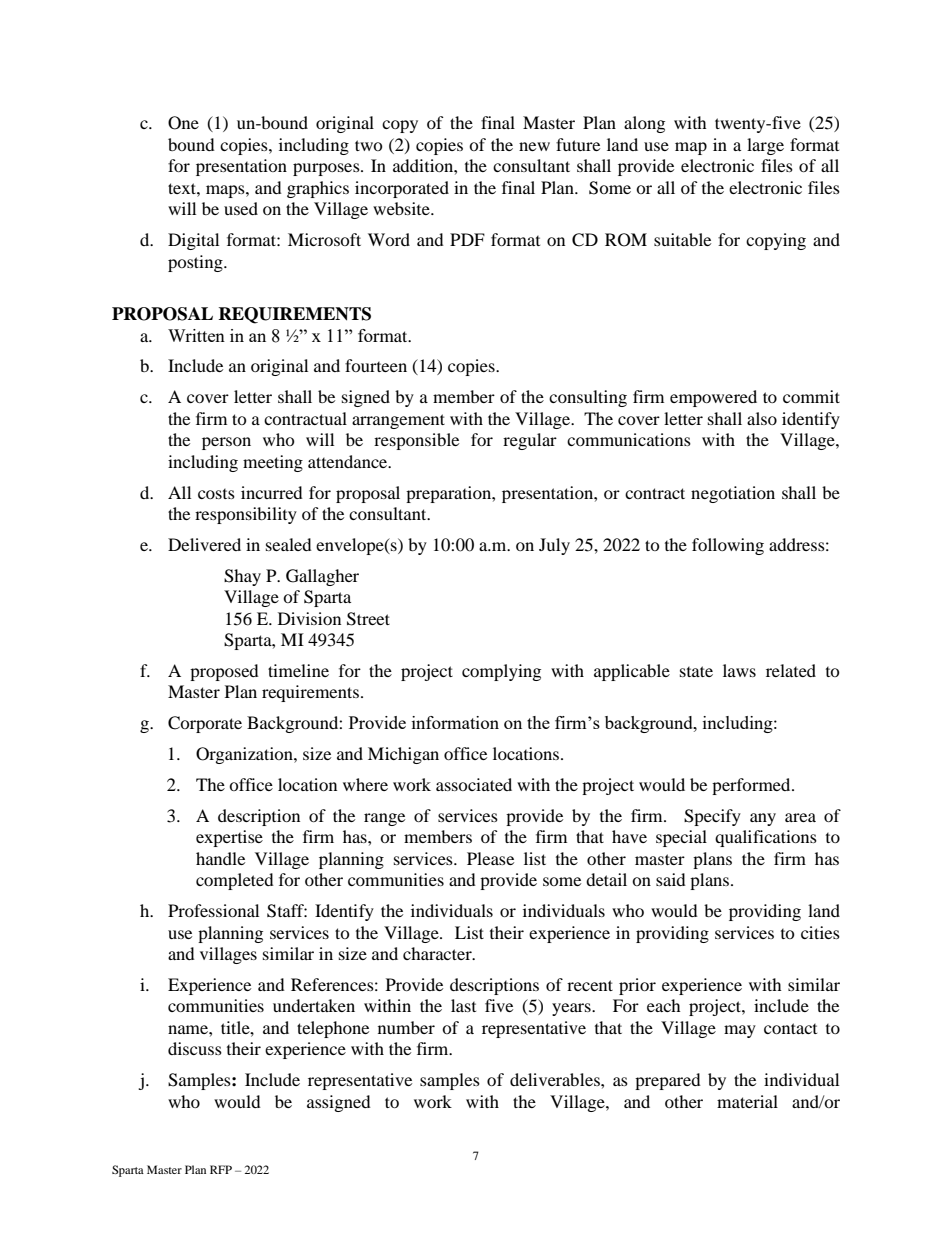  Describe the element at coordinates (221, 1169) in the page. I see `RFP` at that location.
